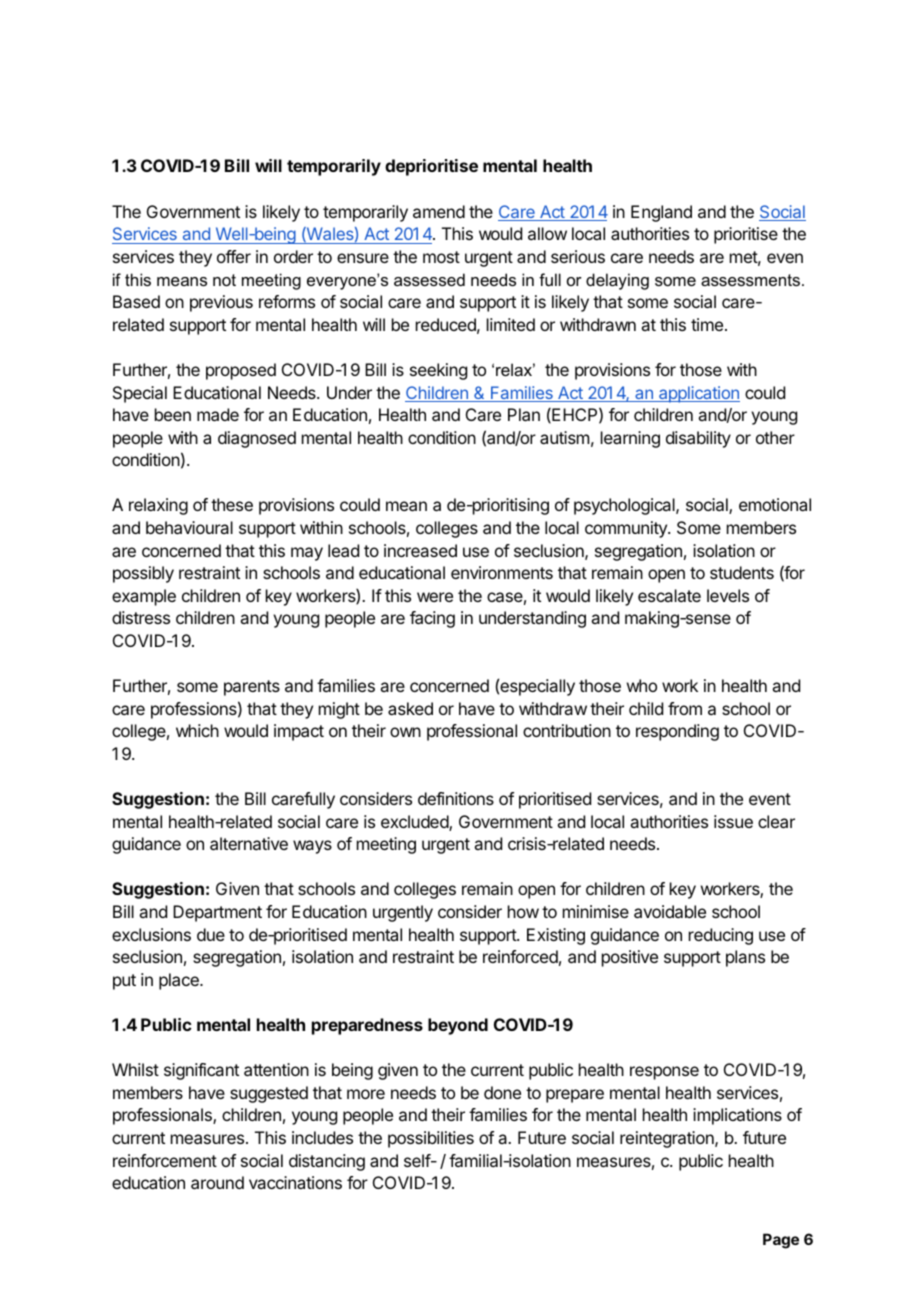 The image size is (924, 1307). What do you see at coordinates (670, 911) in the page?
I see `avoidable` at bounding box center [670, 911].
